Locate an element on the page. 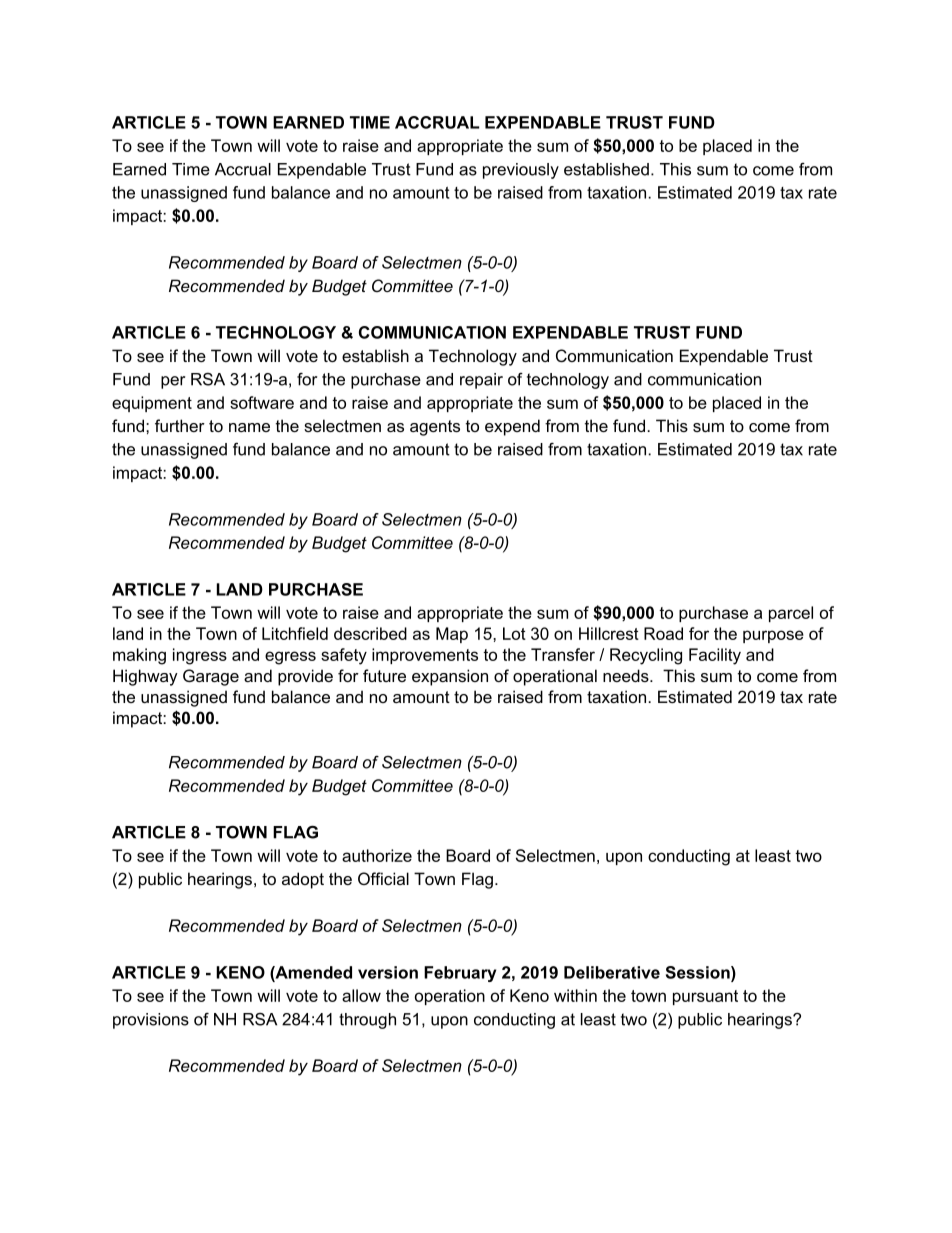  Map is located at coordinates (452, 635).
